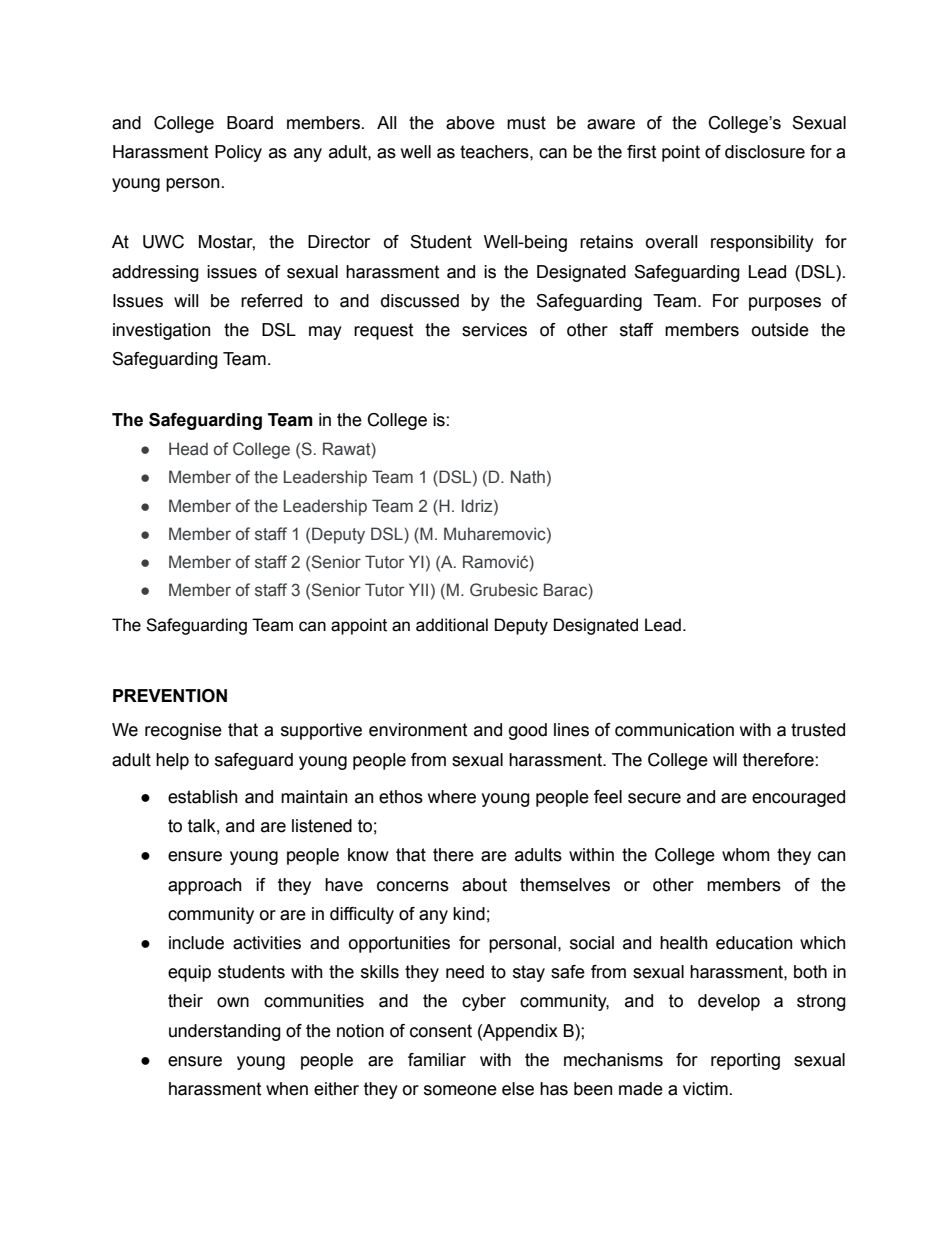 The height and width of the screenshot is (1233, 952). What do you see at coordinates (495, 152) in the screenshot?
I see `teachers` at bounding box center [495, 152].
